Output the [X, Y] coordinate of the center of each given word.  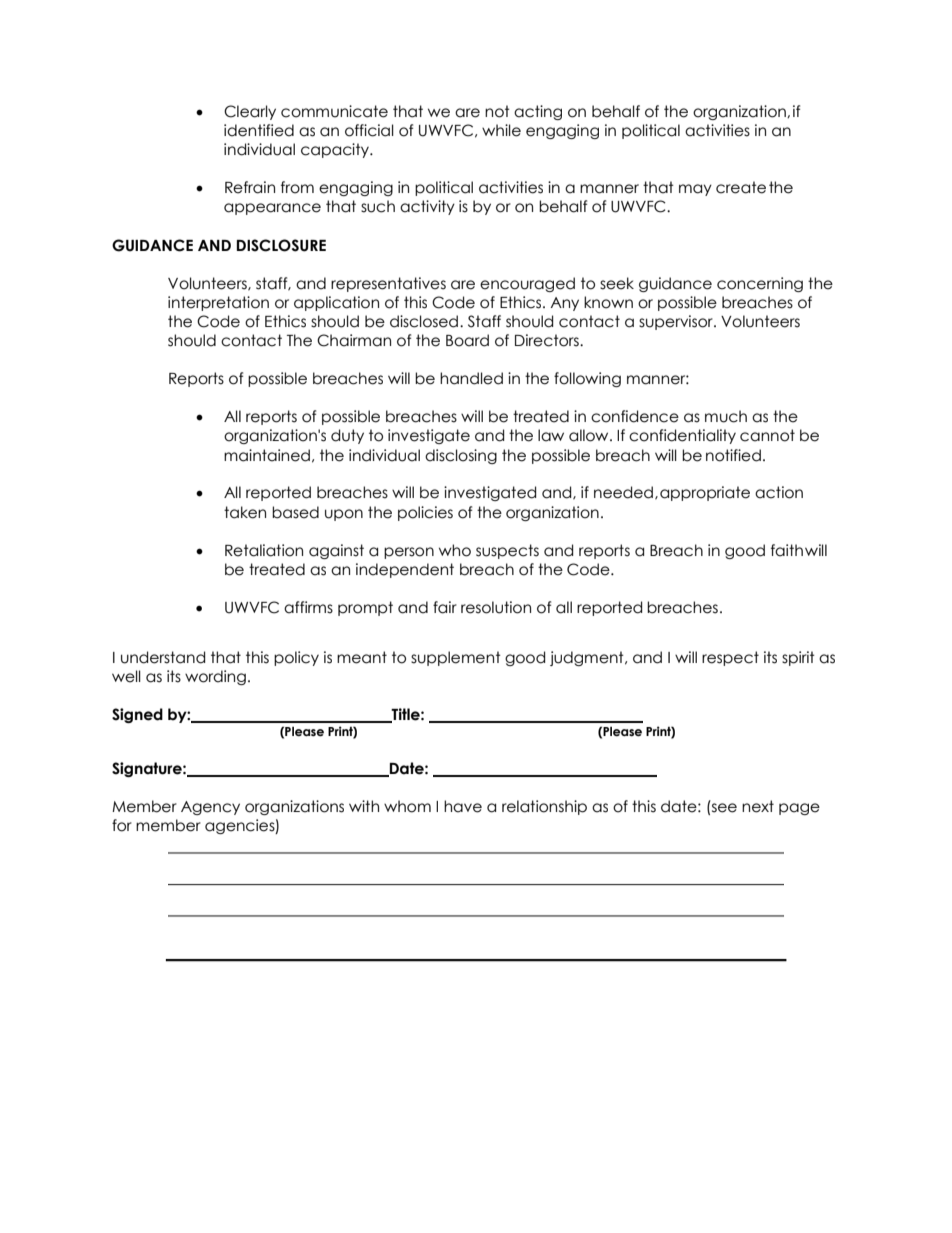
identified [259, 130]
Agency [210, 808]
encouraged [527, 284]
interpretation [218, 303]
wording [215, 677]
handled [471, 378]
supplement [456, 658]
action [779, 492]
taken [245, 512]
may [695, 190]
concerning [760, 284]
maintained [267, 455]
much [726, 416]
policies [425, 513]
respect [730, 658]
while [501, 130]
